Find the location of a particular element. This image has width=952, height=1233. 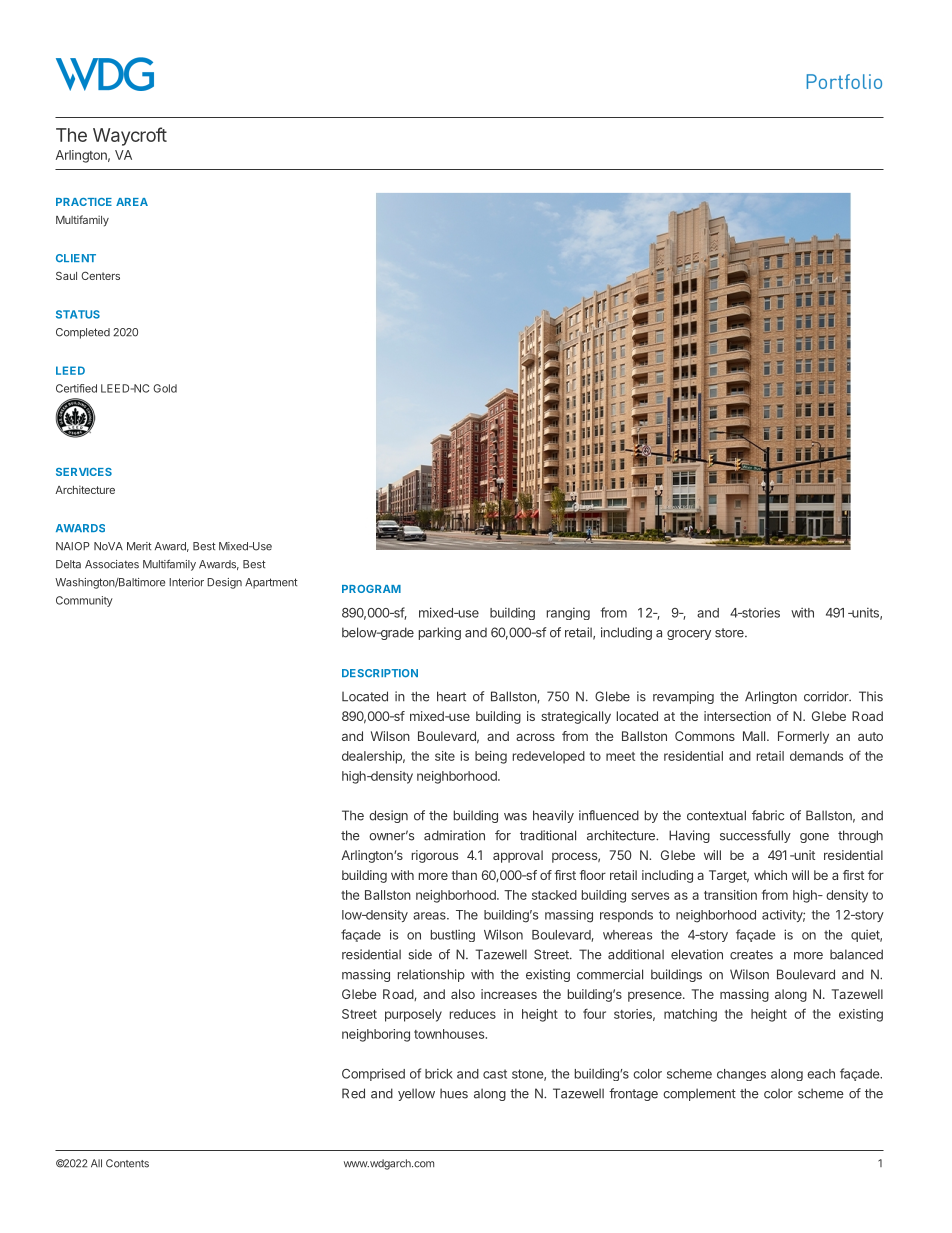

corridor is located at coordinates (827, 696).
